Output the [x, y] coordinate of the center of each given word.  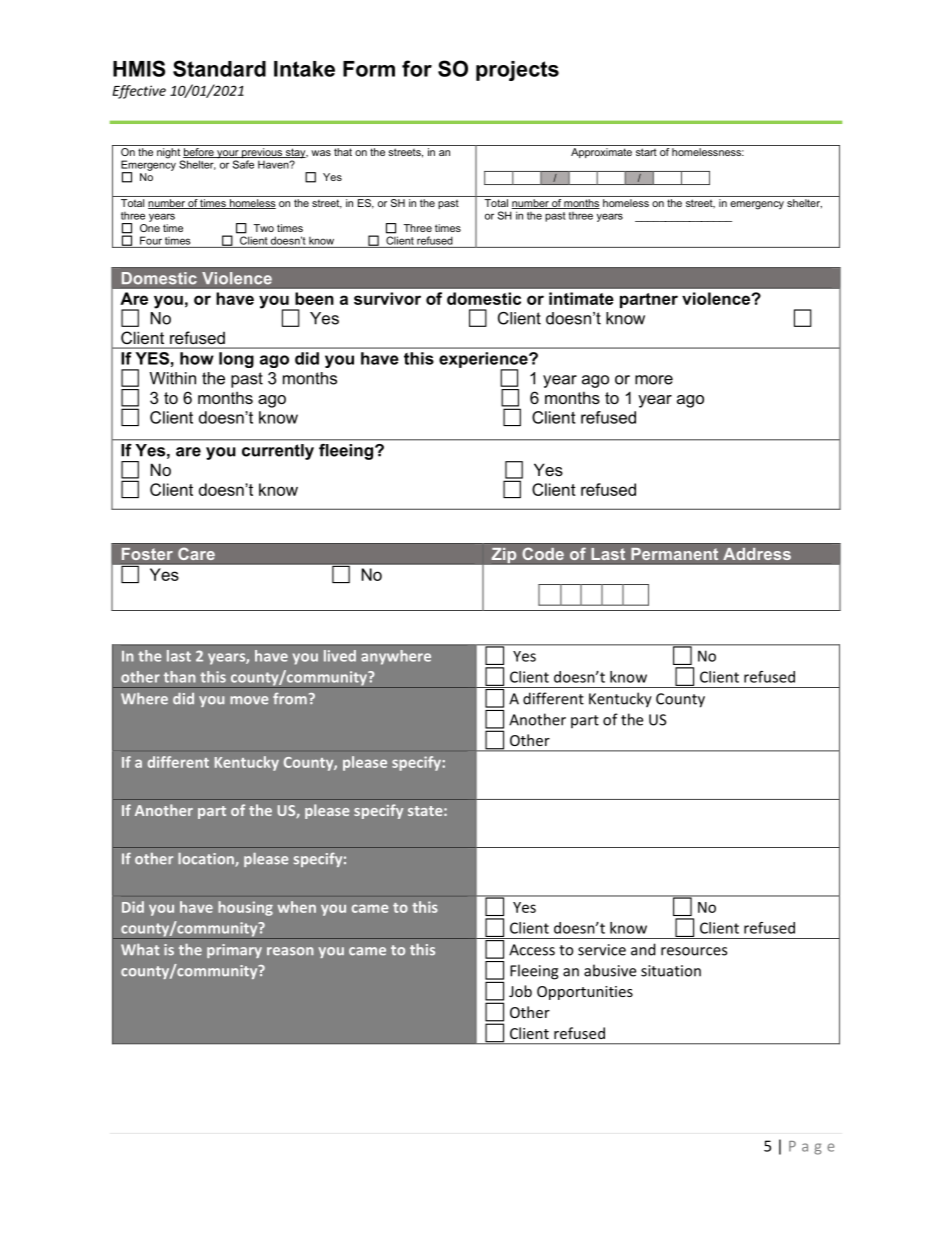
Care [196, 553]
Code [543, 553]
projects [517, 71]
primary [234, 951]
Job [520, 991]
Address [757, 554]
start [646, 152]
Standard [219, 68]
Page [811, 1148]
